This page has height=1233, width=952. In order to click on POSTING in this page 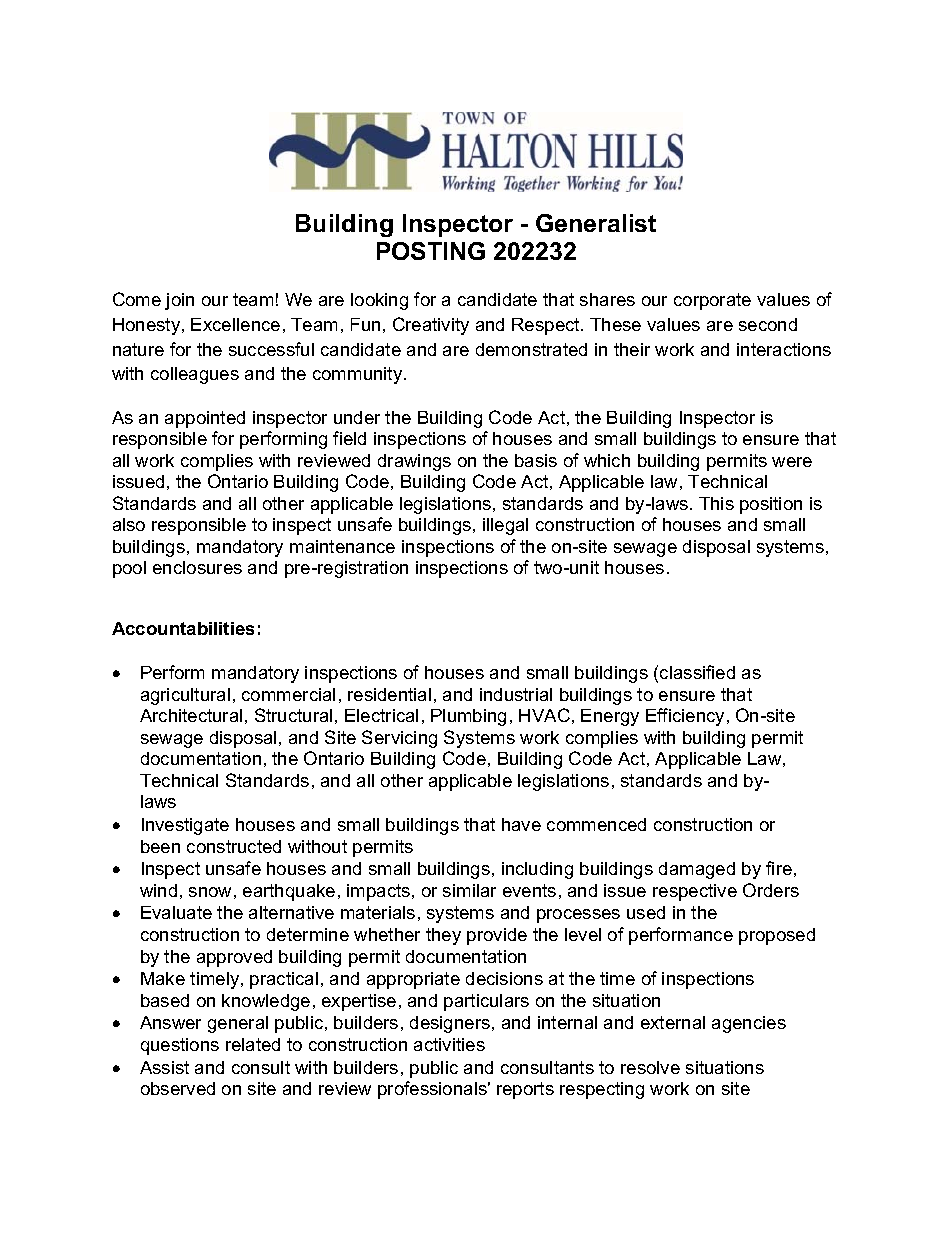, I will do `click(431, 251)`.
